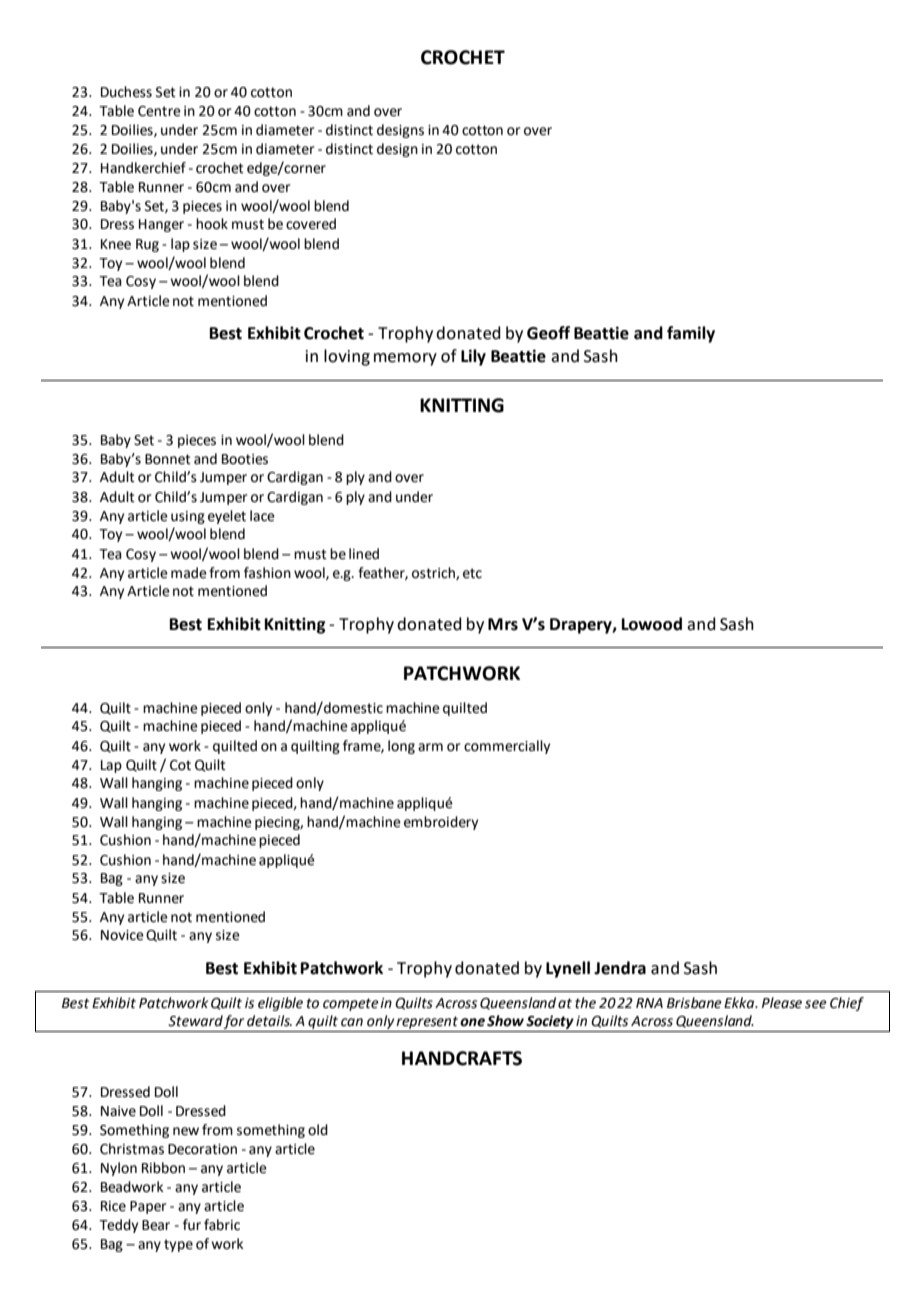 This screenshot has height=1308, width=924. What do you see at coordinates (122, 935) in the screenshot?
I see `Novice` at bounding box center [122, 935].
